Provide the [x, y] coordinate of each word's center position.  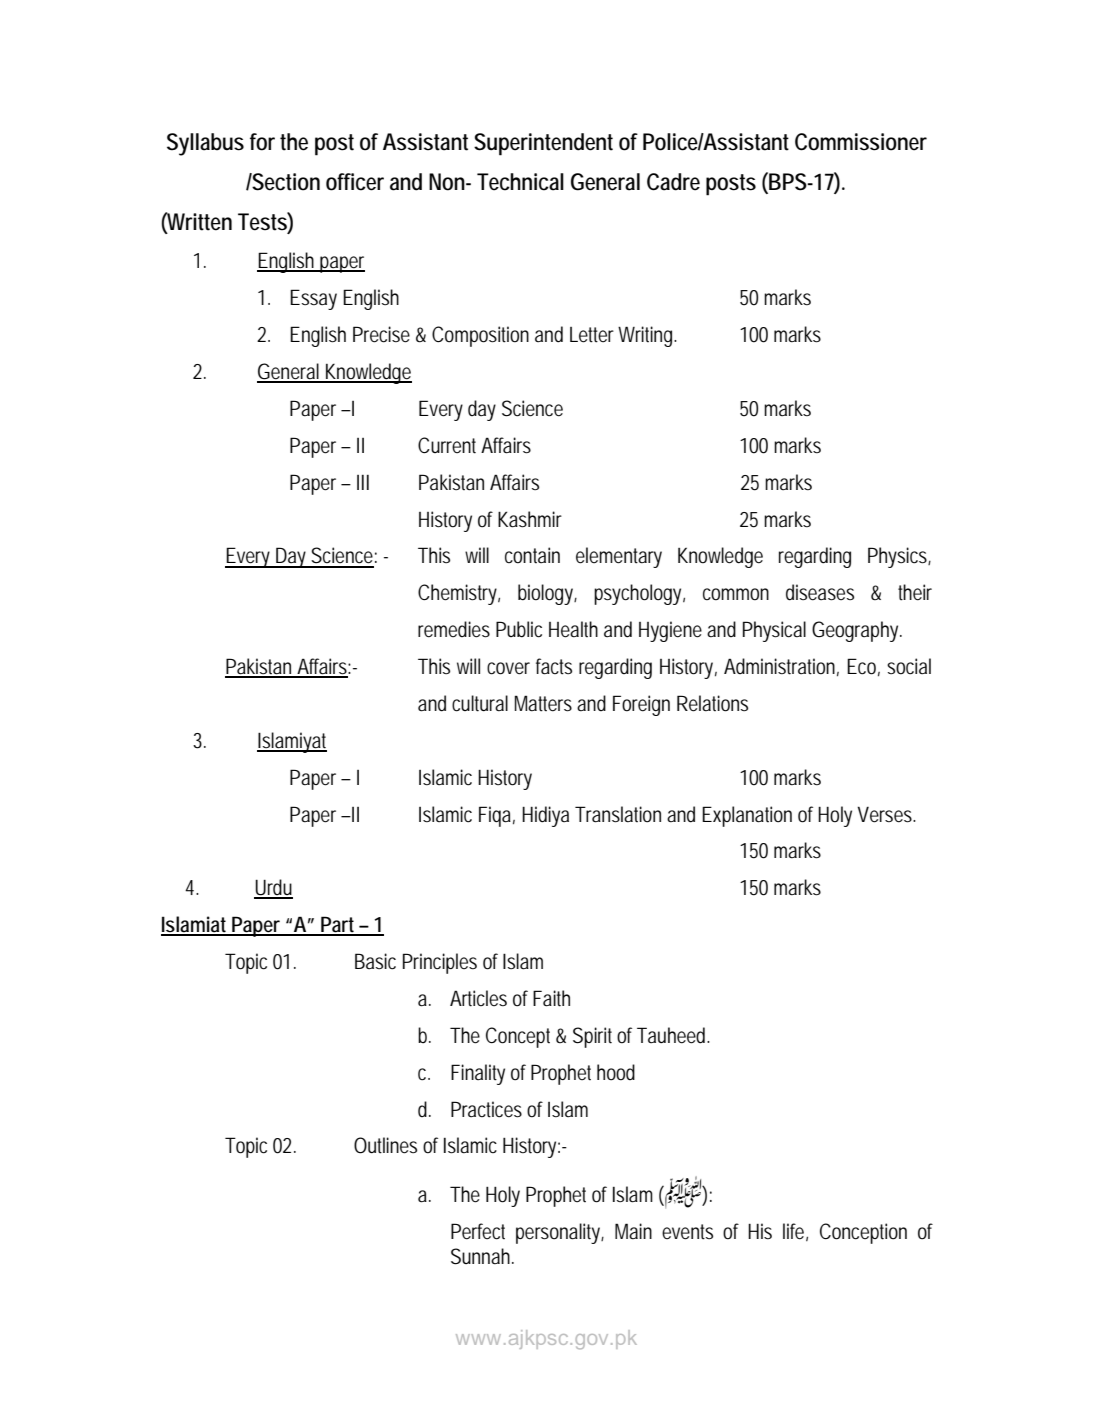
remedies [454, 629]
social [909, 666]
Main [633, 1231]
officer [355, 182]
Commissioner [861, 142]
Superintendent [543, 144]
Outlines [385, 1145]
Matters [543, 703]
